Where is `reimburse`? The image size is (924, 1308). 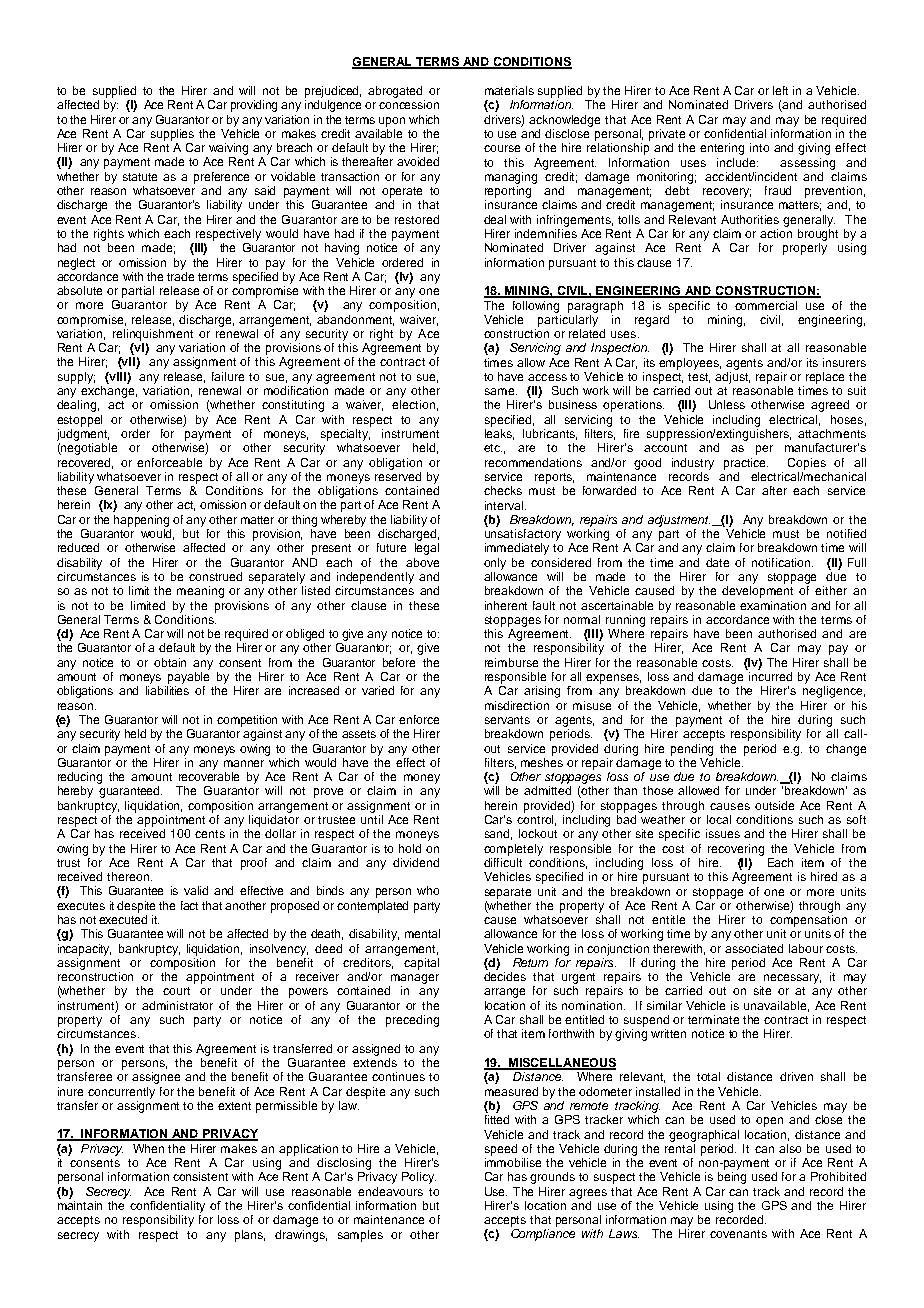 reimburse is located at coordinates (511, 662).
